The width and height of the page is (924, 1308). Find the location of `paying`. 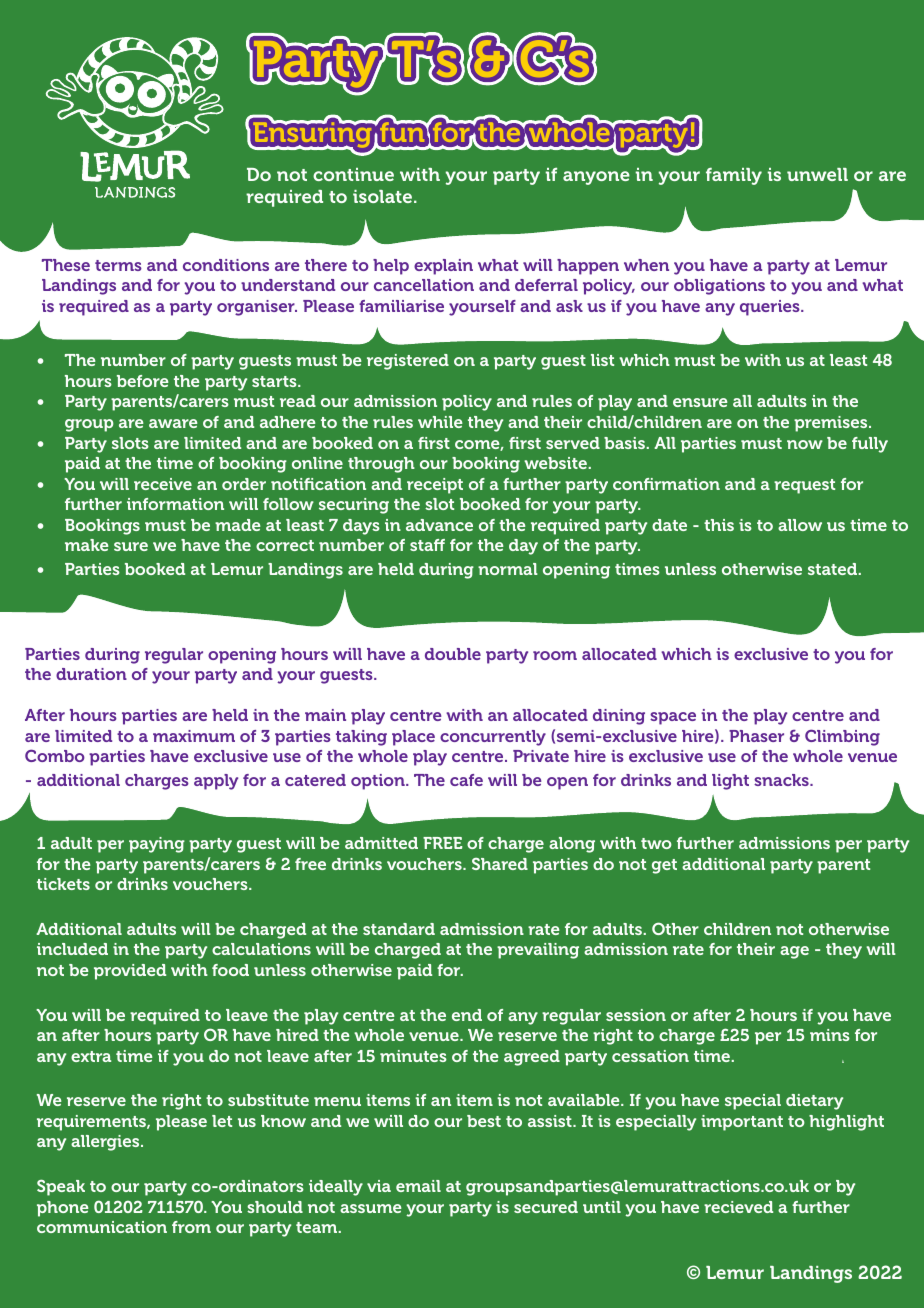

paying is located at coordinates (157, 845).
